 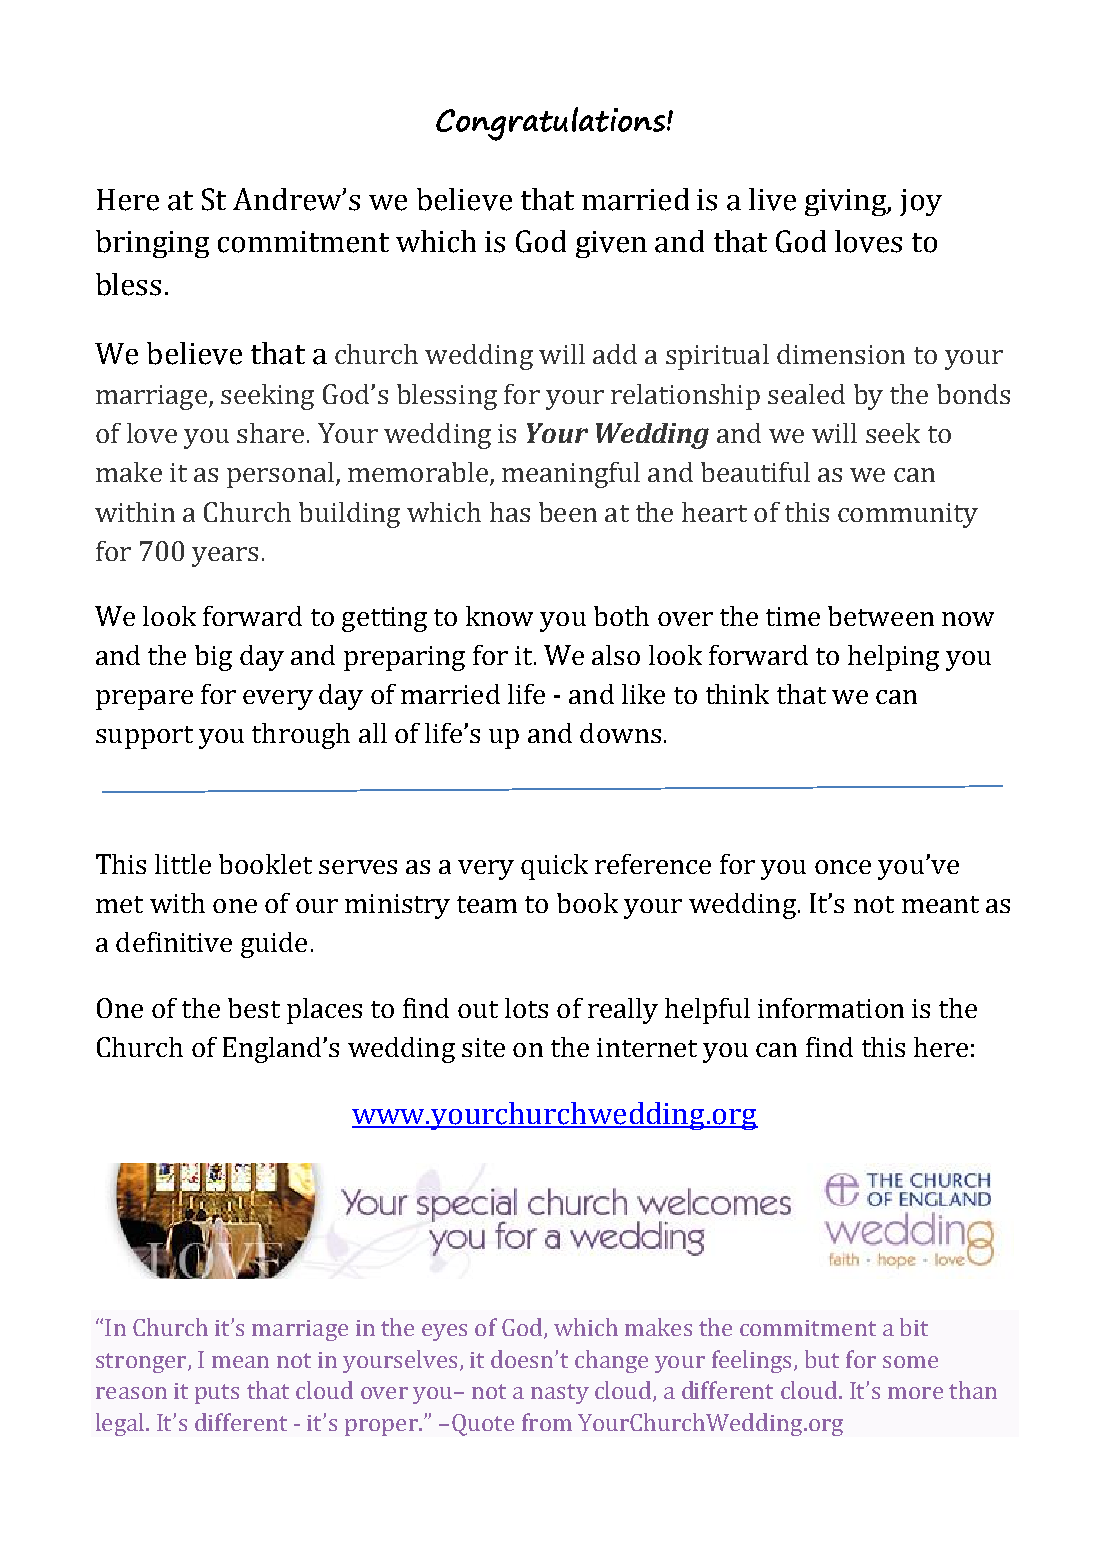 I want to click on joy, so click(x=921, y=202).
